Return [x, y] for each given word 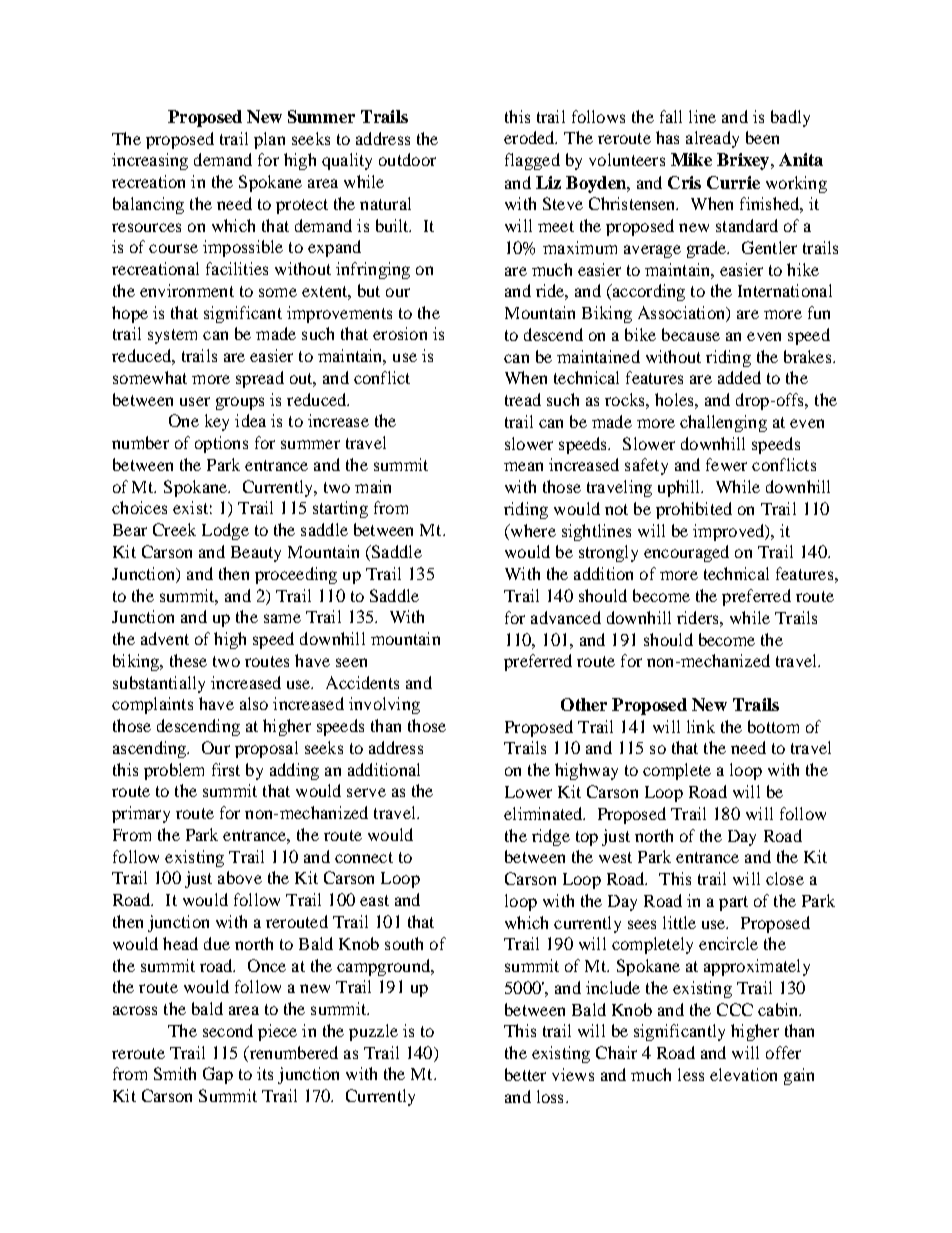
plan [269, 140]
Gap [218, 1075]
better [525, 1074]
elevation [743, 1074]
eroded [530, 137]
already [712, 139]
